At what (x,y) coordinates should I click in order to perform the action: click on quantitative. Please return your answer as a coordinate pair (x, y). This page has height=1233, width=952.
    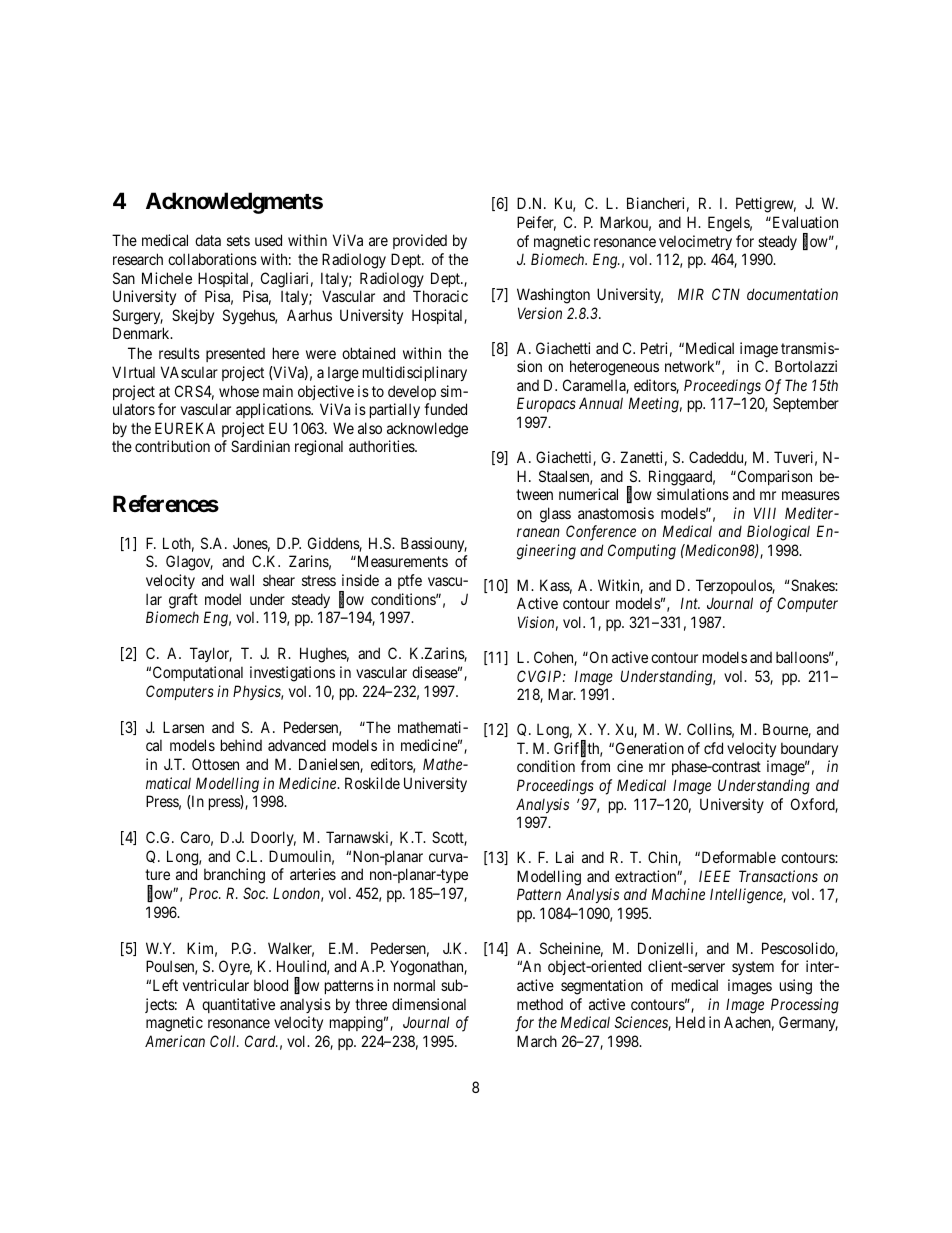
    Looking at the image, I should click on (238, 1005).
